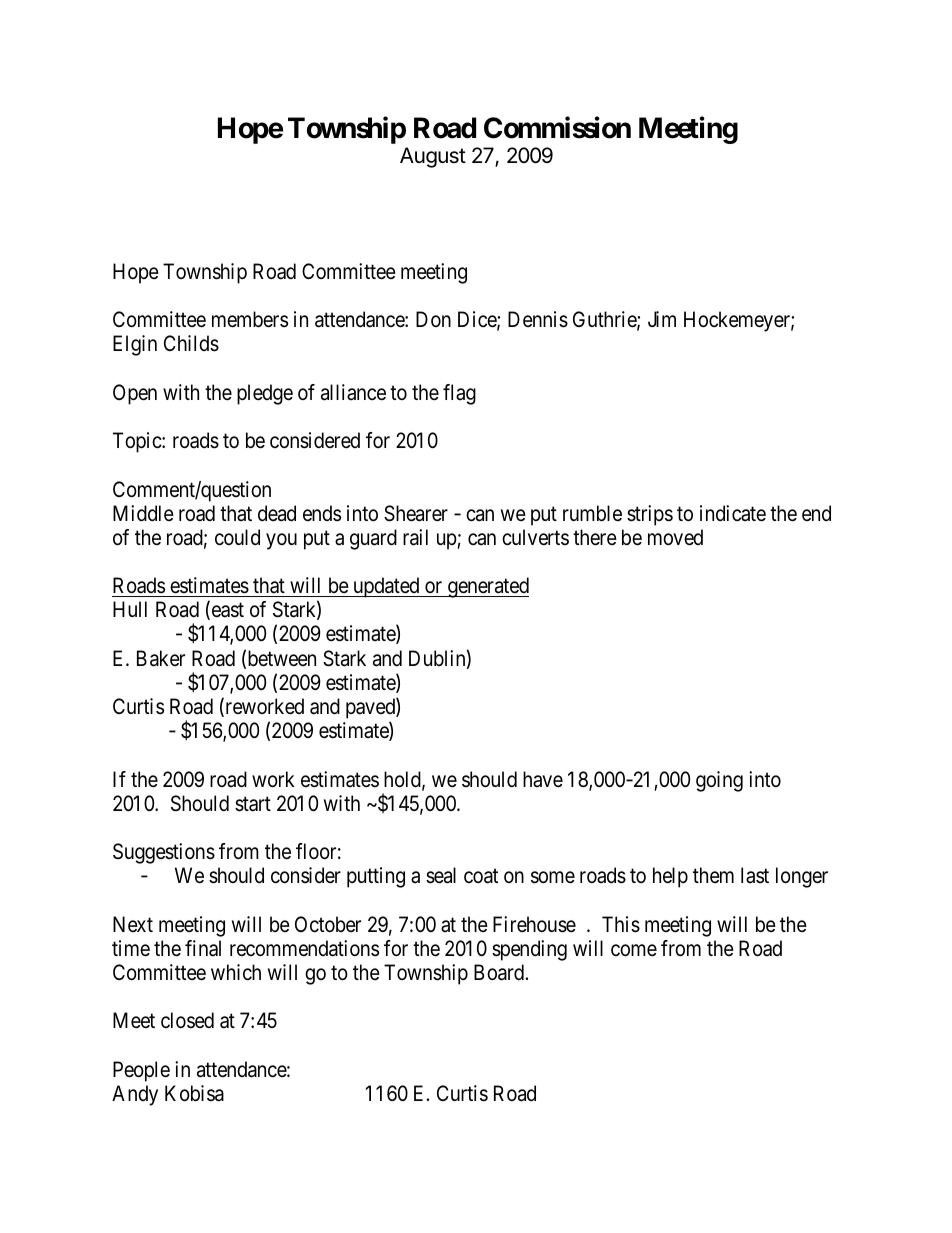 This document has width=952, height=1233. Describe the element at coordinates (138, 442) in the document. I see `Topic` at that location.
